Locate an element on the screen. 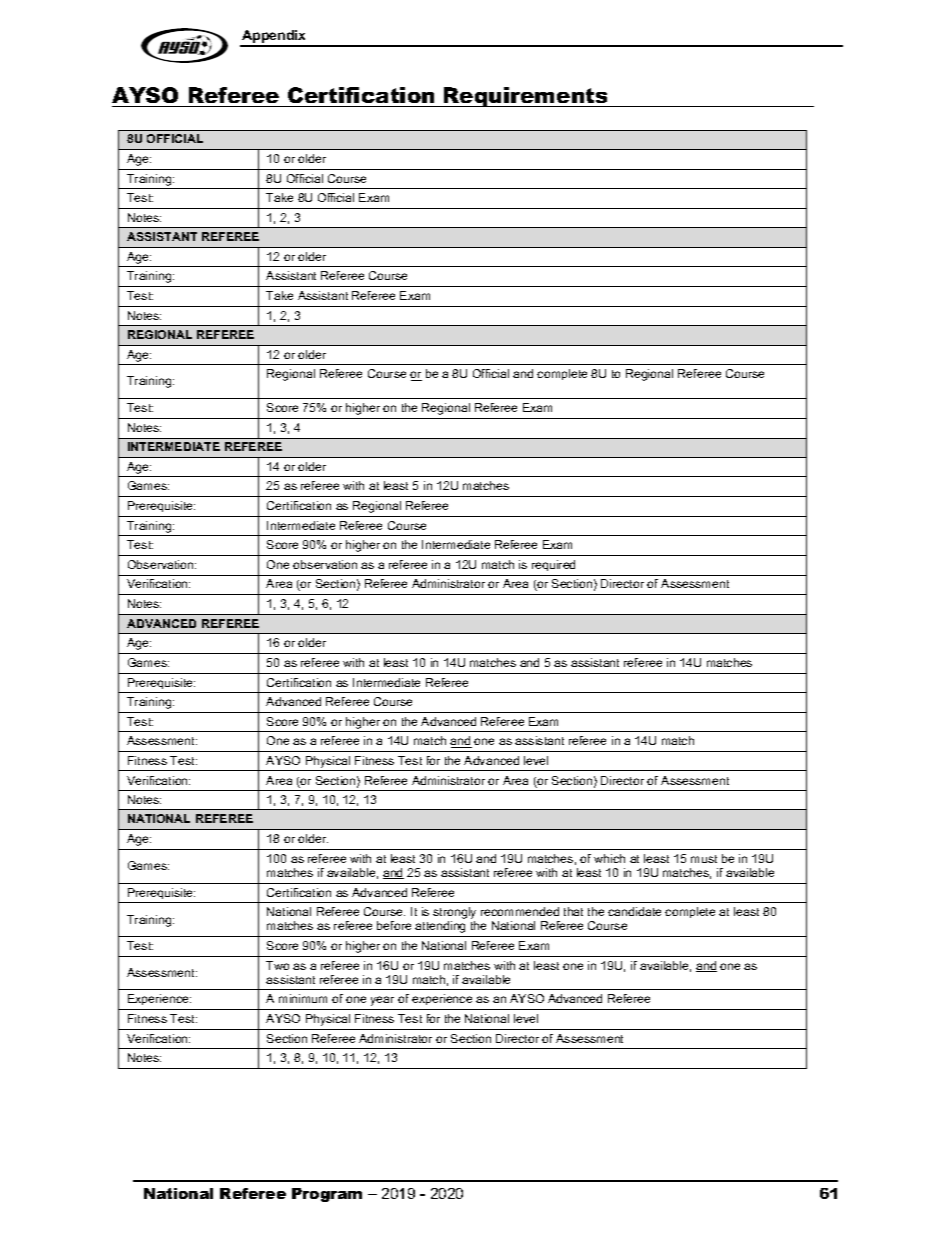 Image resolution: width=952 pixels, height=1233 pixels. recommended is located at coordinates (520, 911).
